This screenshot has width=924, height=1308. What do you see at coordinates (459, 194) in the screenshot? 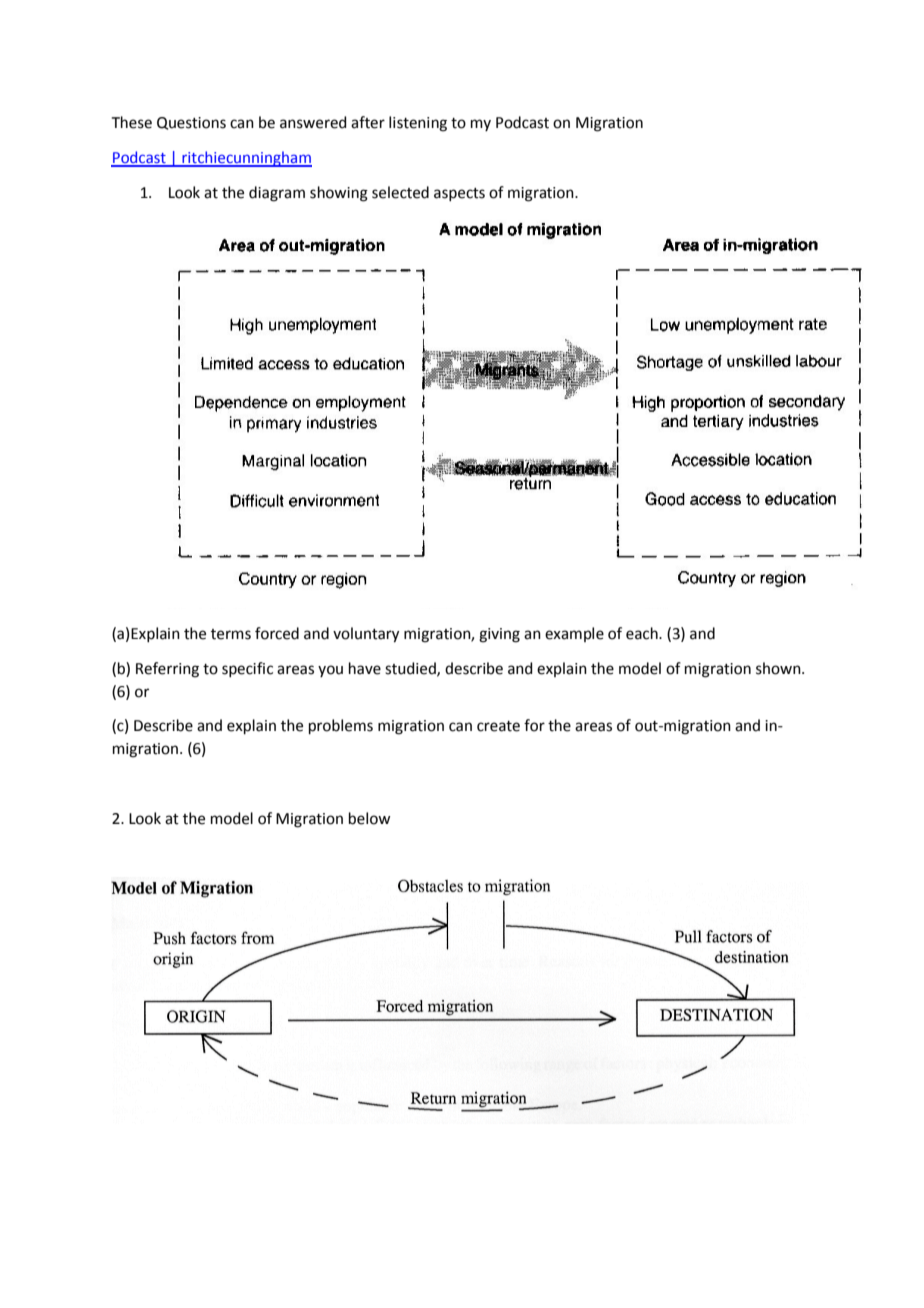
I see `aspects` at bounding box center [459, 194].
